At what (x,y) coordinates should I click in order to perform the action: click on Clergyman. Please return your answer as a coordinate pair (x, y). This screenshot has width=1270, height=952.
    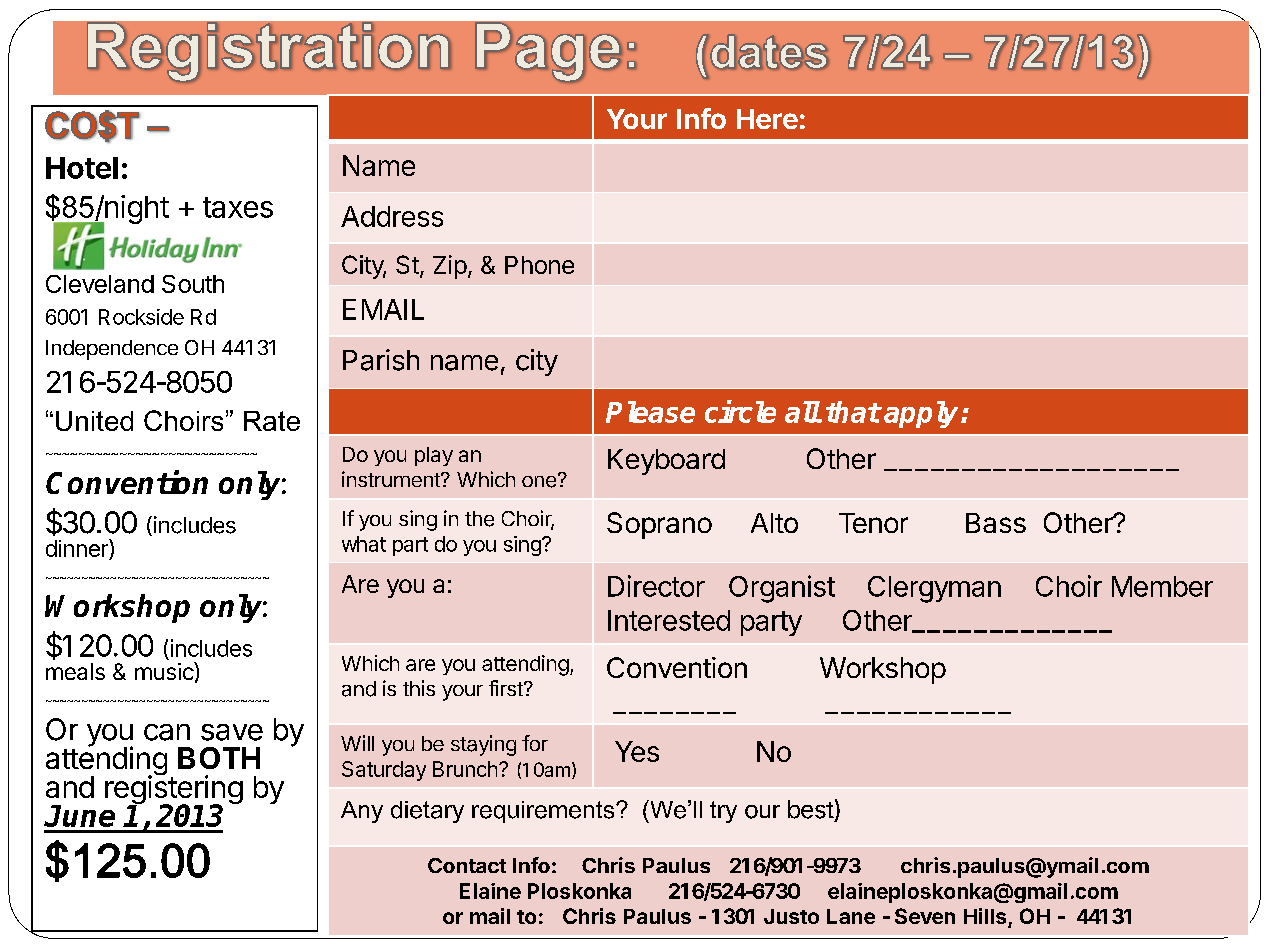
    Looking at the image, I should click on (934, 589).
